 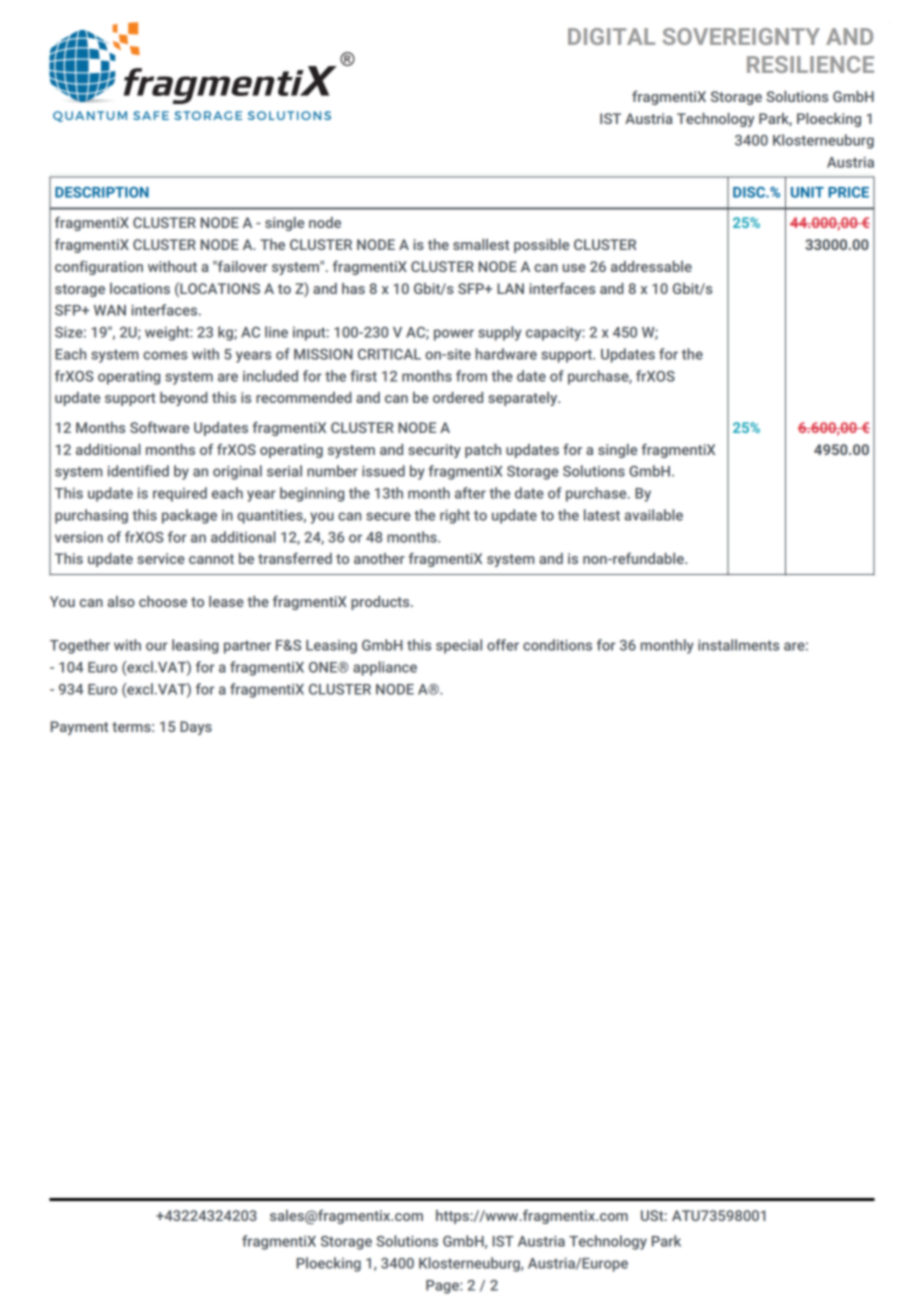 What do you see at coordinates (503, 645) in the screenshot?
I see `offer` at bounding box center [503, 645].
